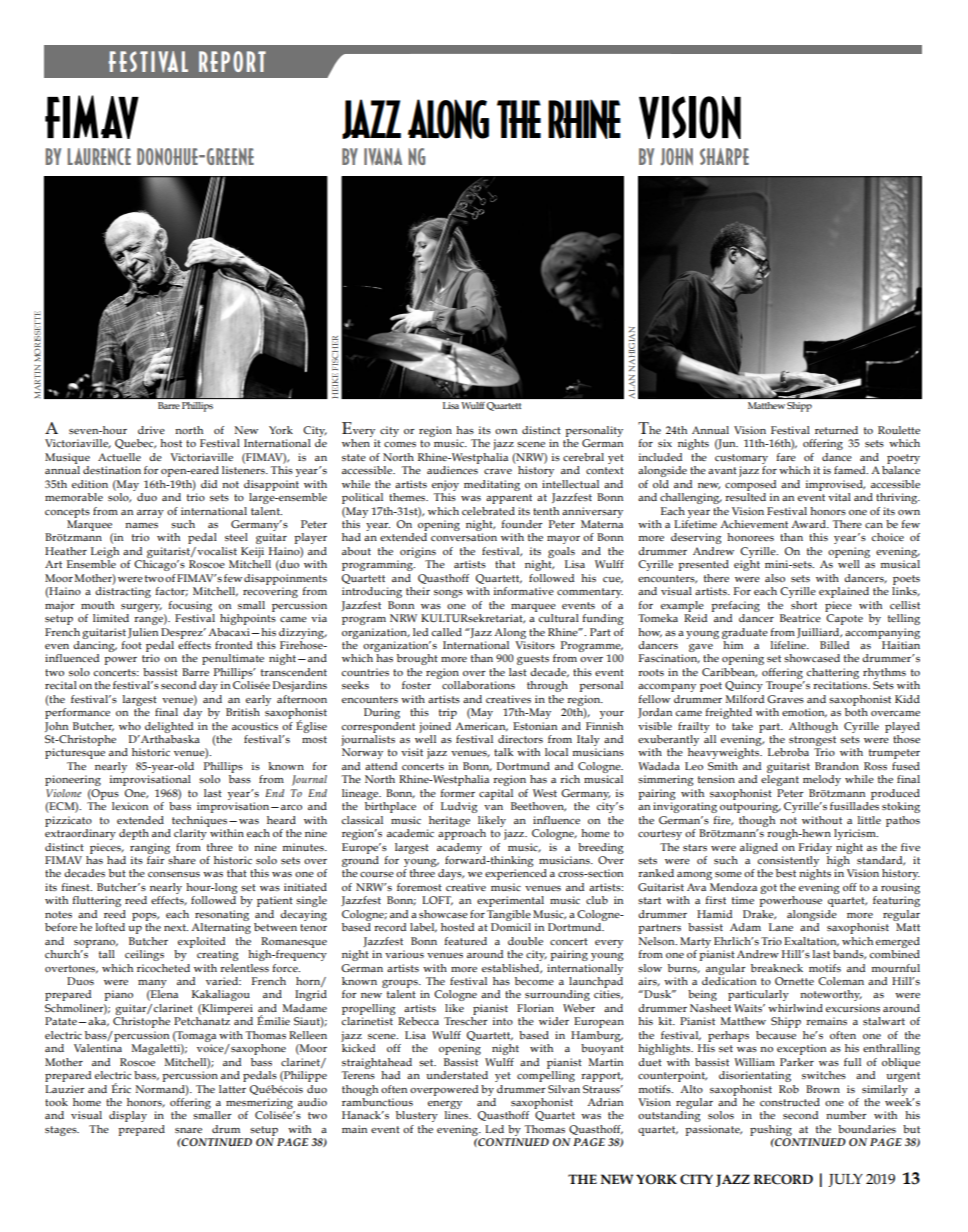 The width and height of the document is (968, 1232). I want to click on foot, so click(131, 645).
